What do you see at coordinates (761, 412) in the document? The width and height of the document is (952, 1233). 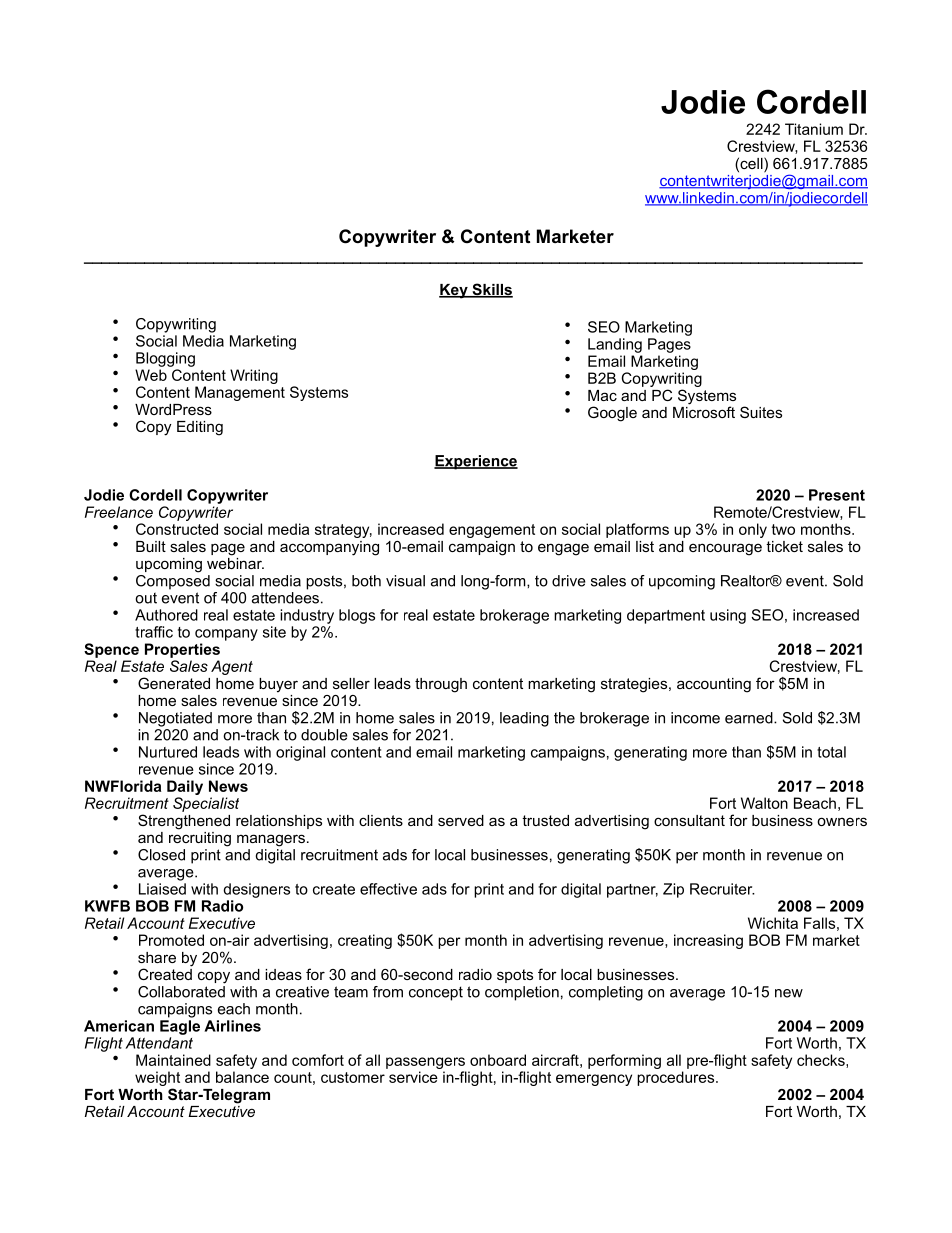 I see `Suites` at bounding box center [761, 412].
